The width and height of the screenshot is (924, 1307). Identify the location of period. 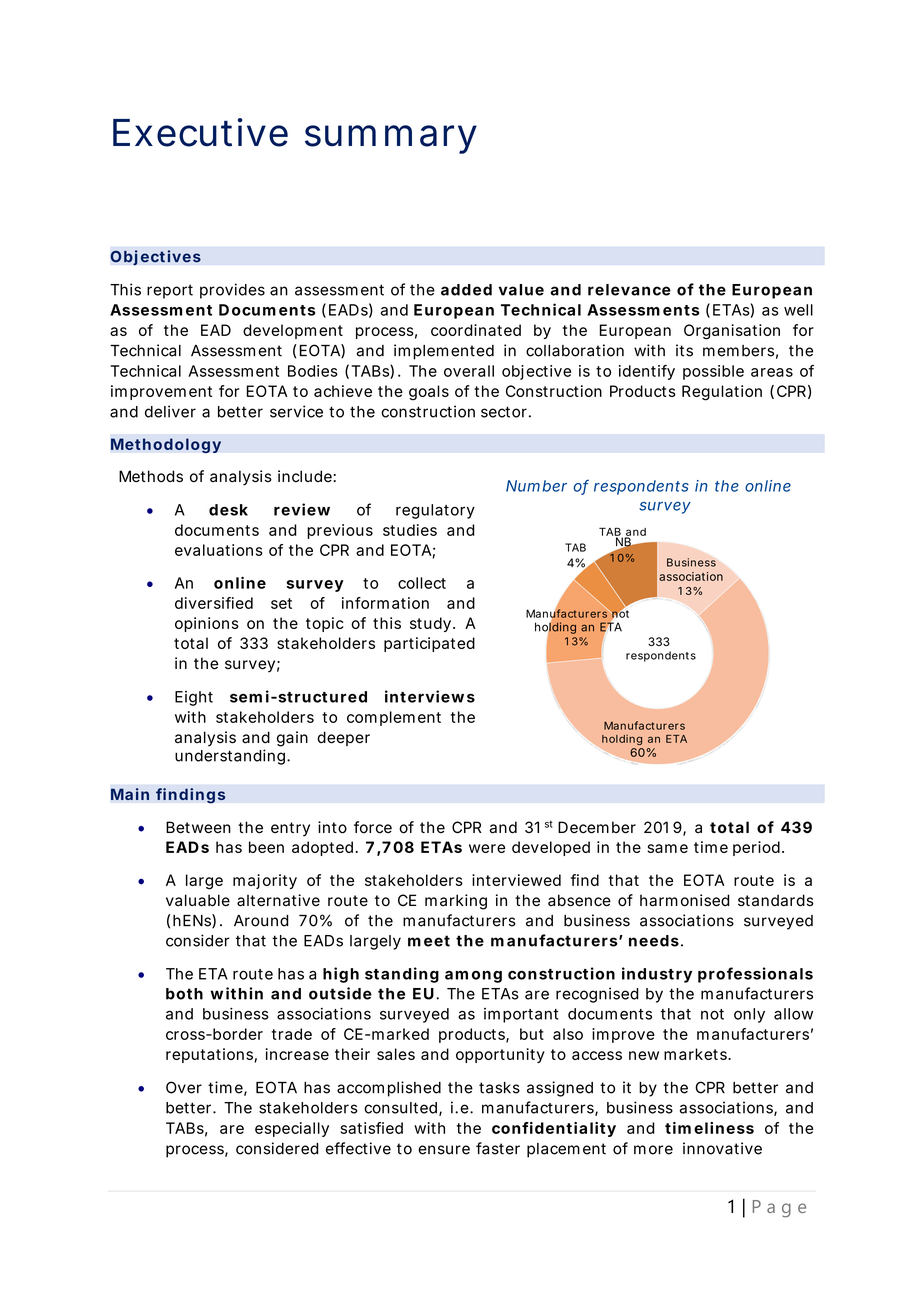
(756, 848).
